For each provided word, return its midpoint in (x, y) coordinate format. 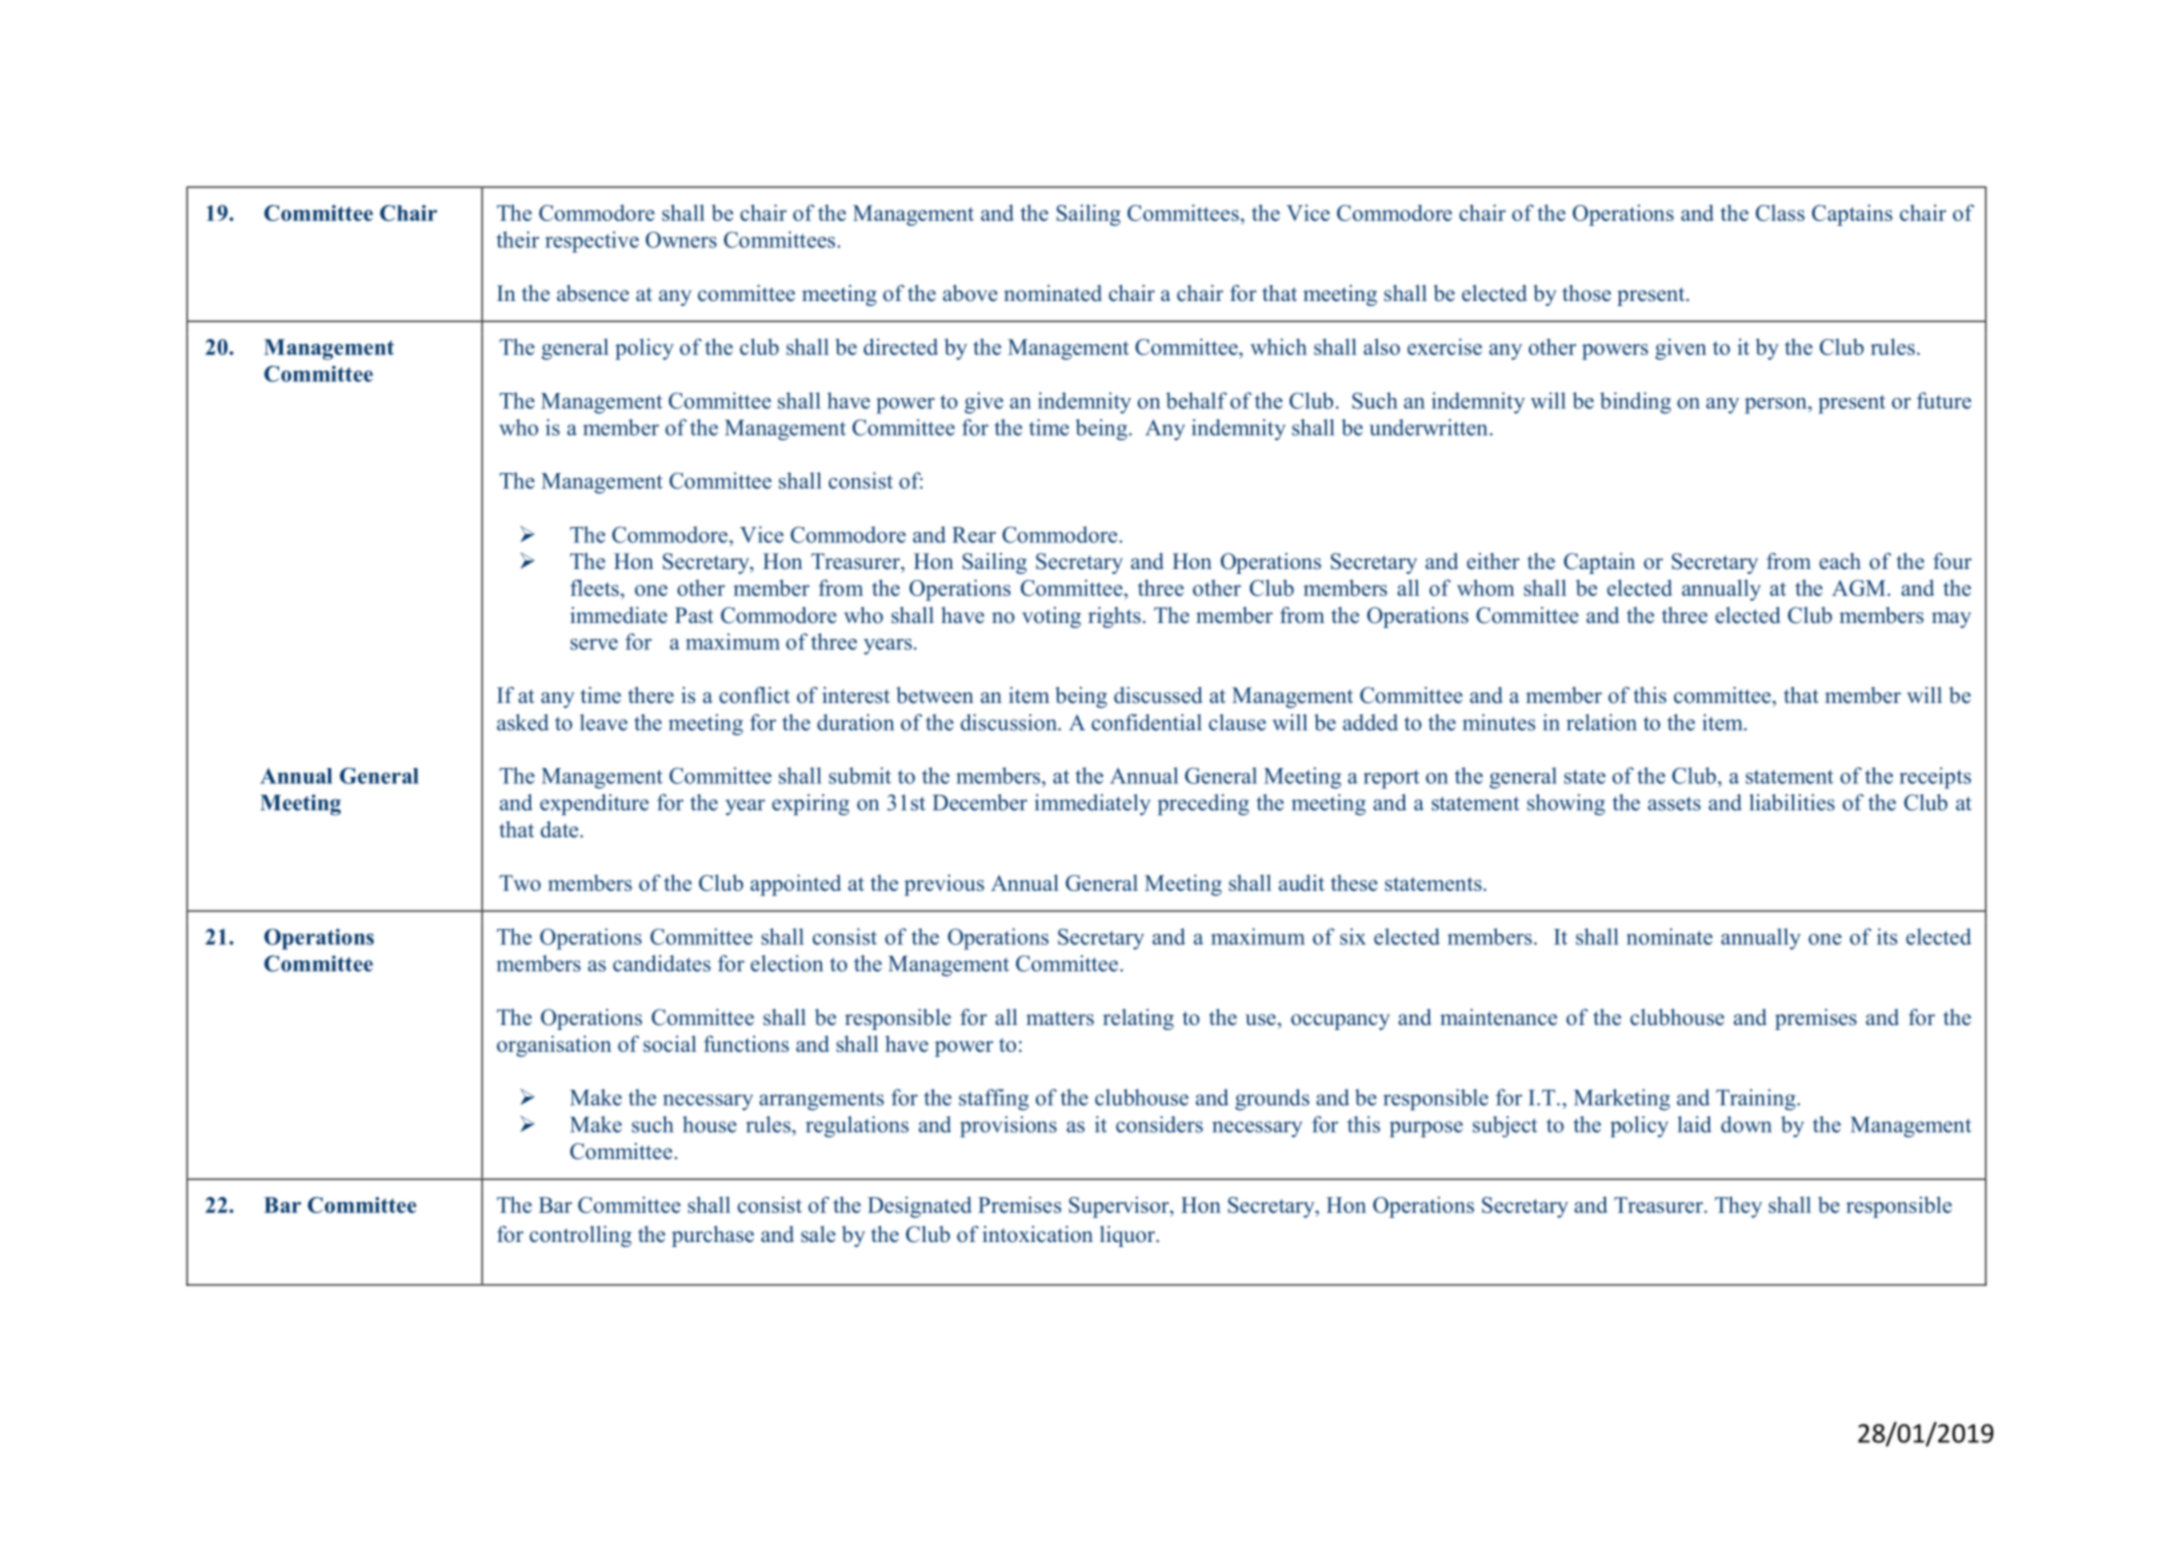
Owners (681, 239)
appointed (795, 885)
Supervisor (1120, 1207)
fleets (594, 587)
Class (1780, 212)
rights (1114, 617)
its (1887, 936)
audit (1301, 882)
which (1278, 346)
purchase (713, 1236)
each (1840, 561)
